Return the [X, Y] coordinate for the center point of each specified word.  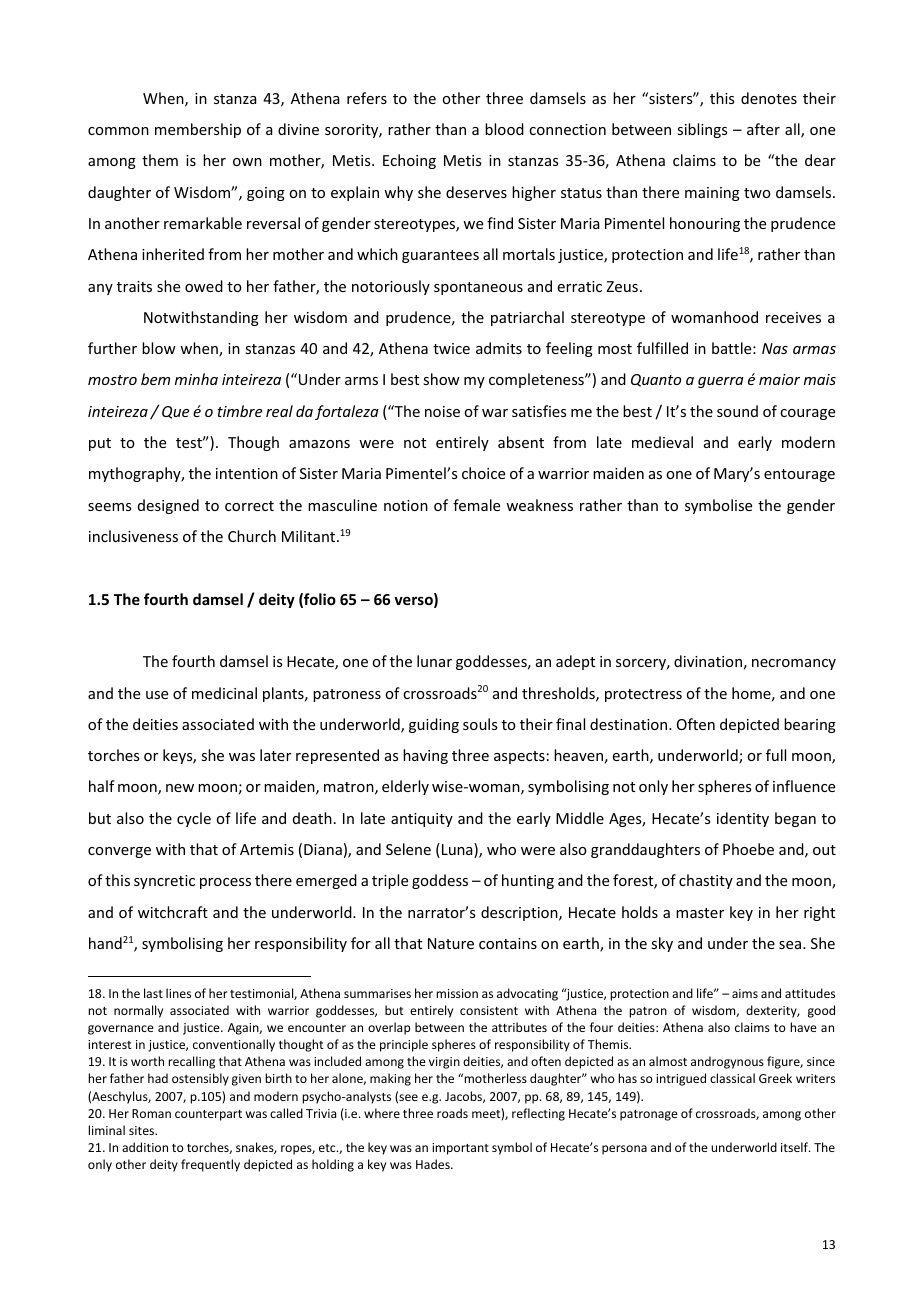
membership [198, 130]
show [441, 379]
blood [504, 129]
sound [737, 411]
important [460, 1149]
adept [575, 662]
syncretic [164, 882]
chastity [706, 881]
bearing [810, 725]
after [763, 129]
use [157, 695]
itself [796, 1147]
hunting [528, 881]
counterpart [208, 1115]
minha [196, 379]
